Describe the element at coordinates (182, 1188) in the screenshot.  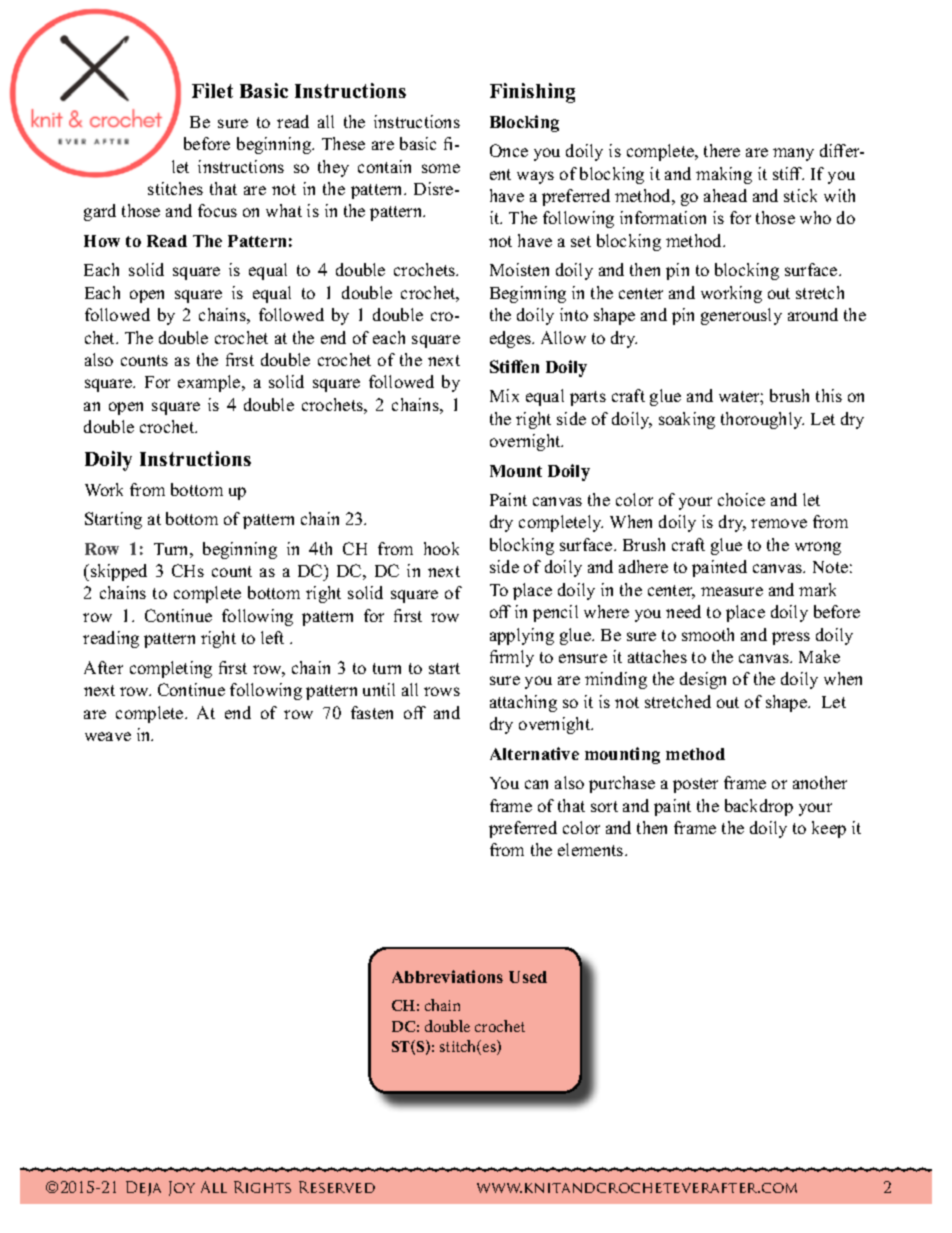
I see `Joy` at that location.
